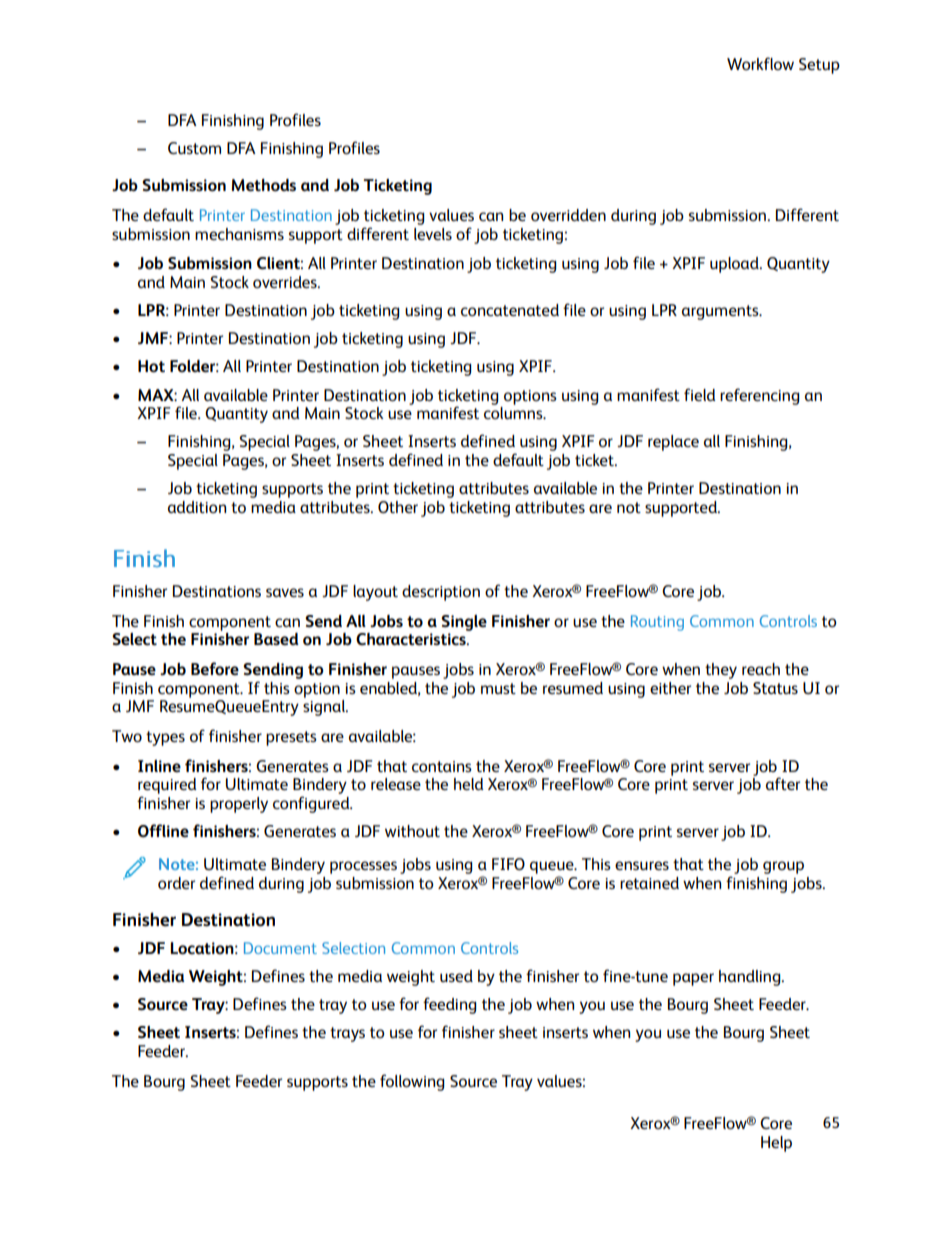 This document has width=952, height=1233. What do you see at coordinates (760, 63) in the document?
I see `Workflow` at bounding box center [760, 63].
